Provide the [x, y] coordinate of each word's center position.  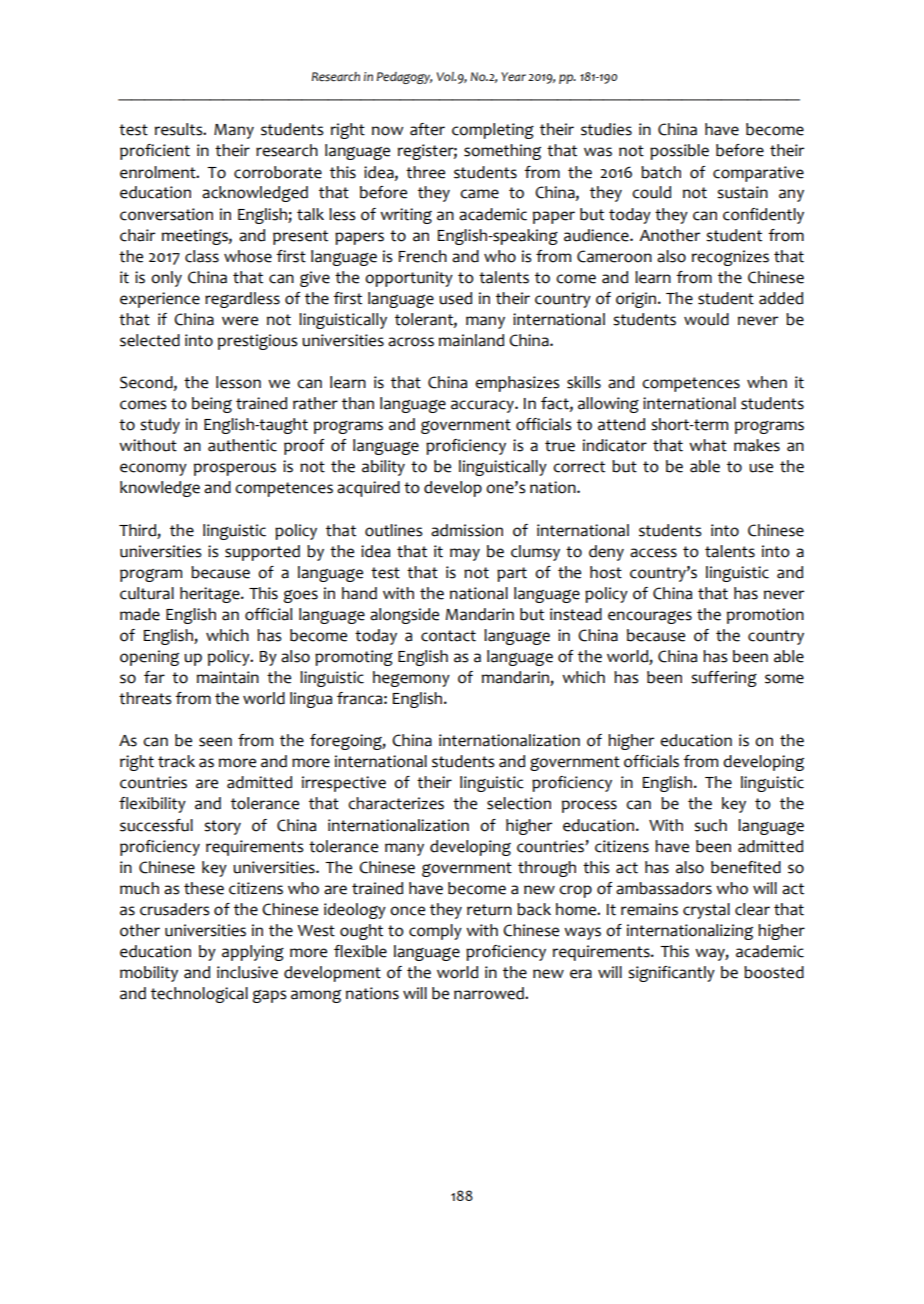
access [653, 553]
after [427, 129]
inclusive [247, 972]
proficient [155, 152]
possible [679, 152]
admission [467, 530]
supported [262, 553]
